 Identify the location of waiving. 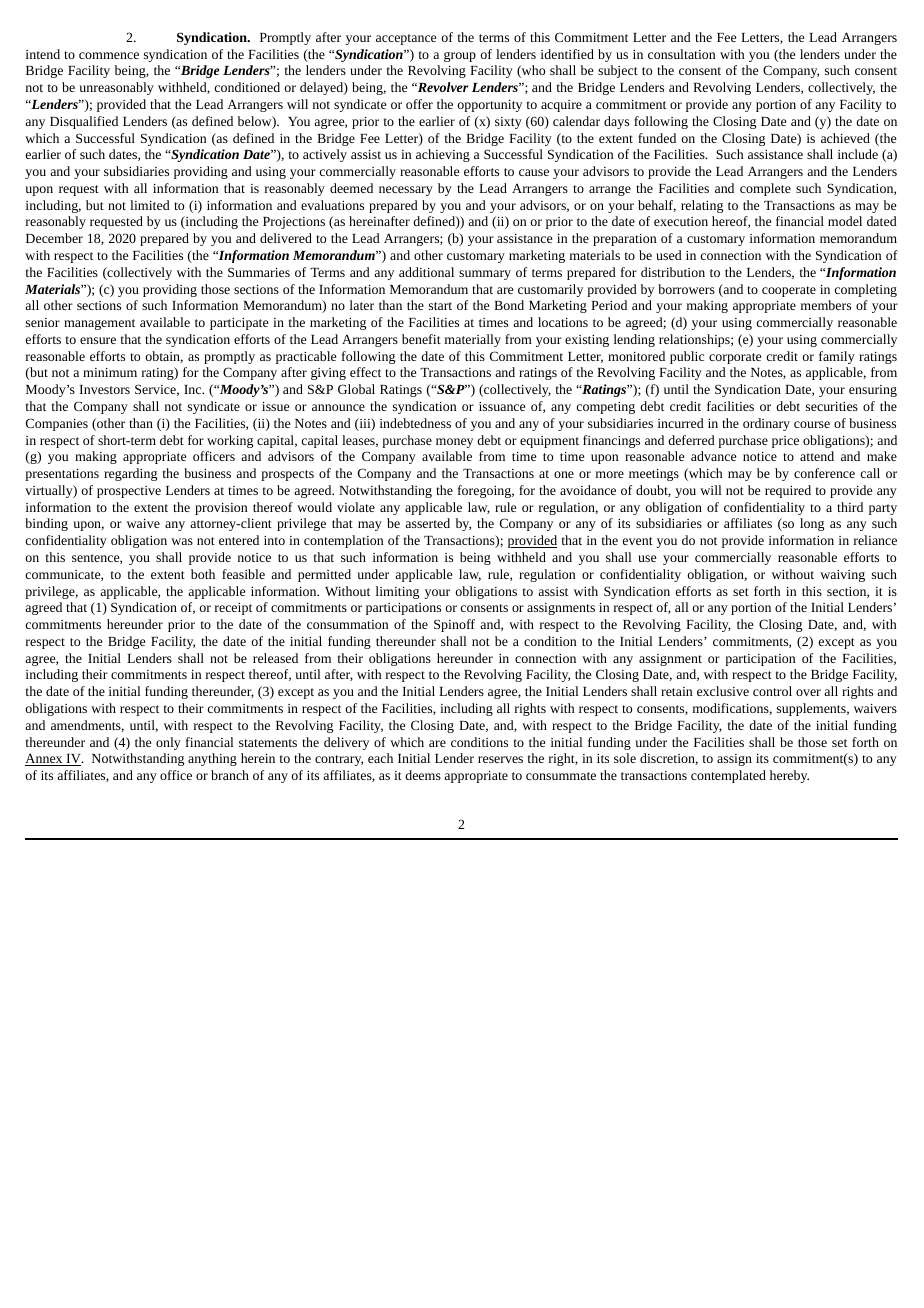
(842, 576).
